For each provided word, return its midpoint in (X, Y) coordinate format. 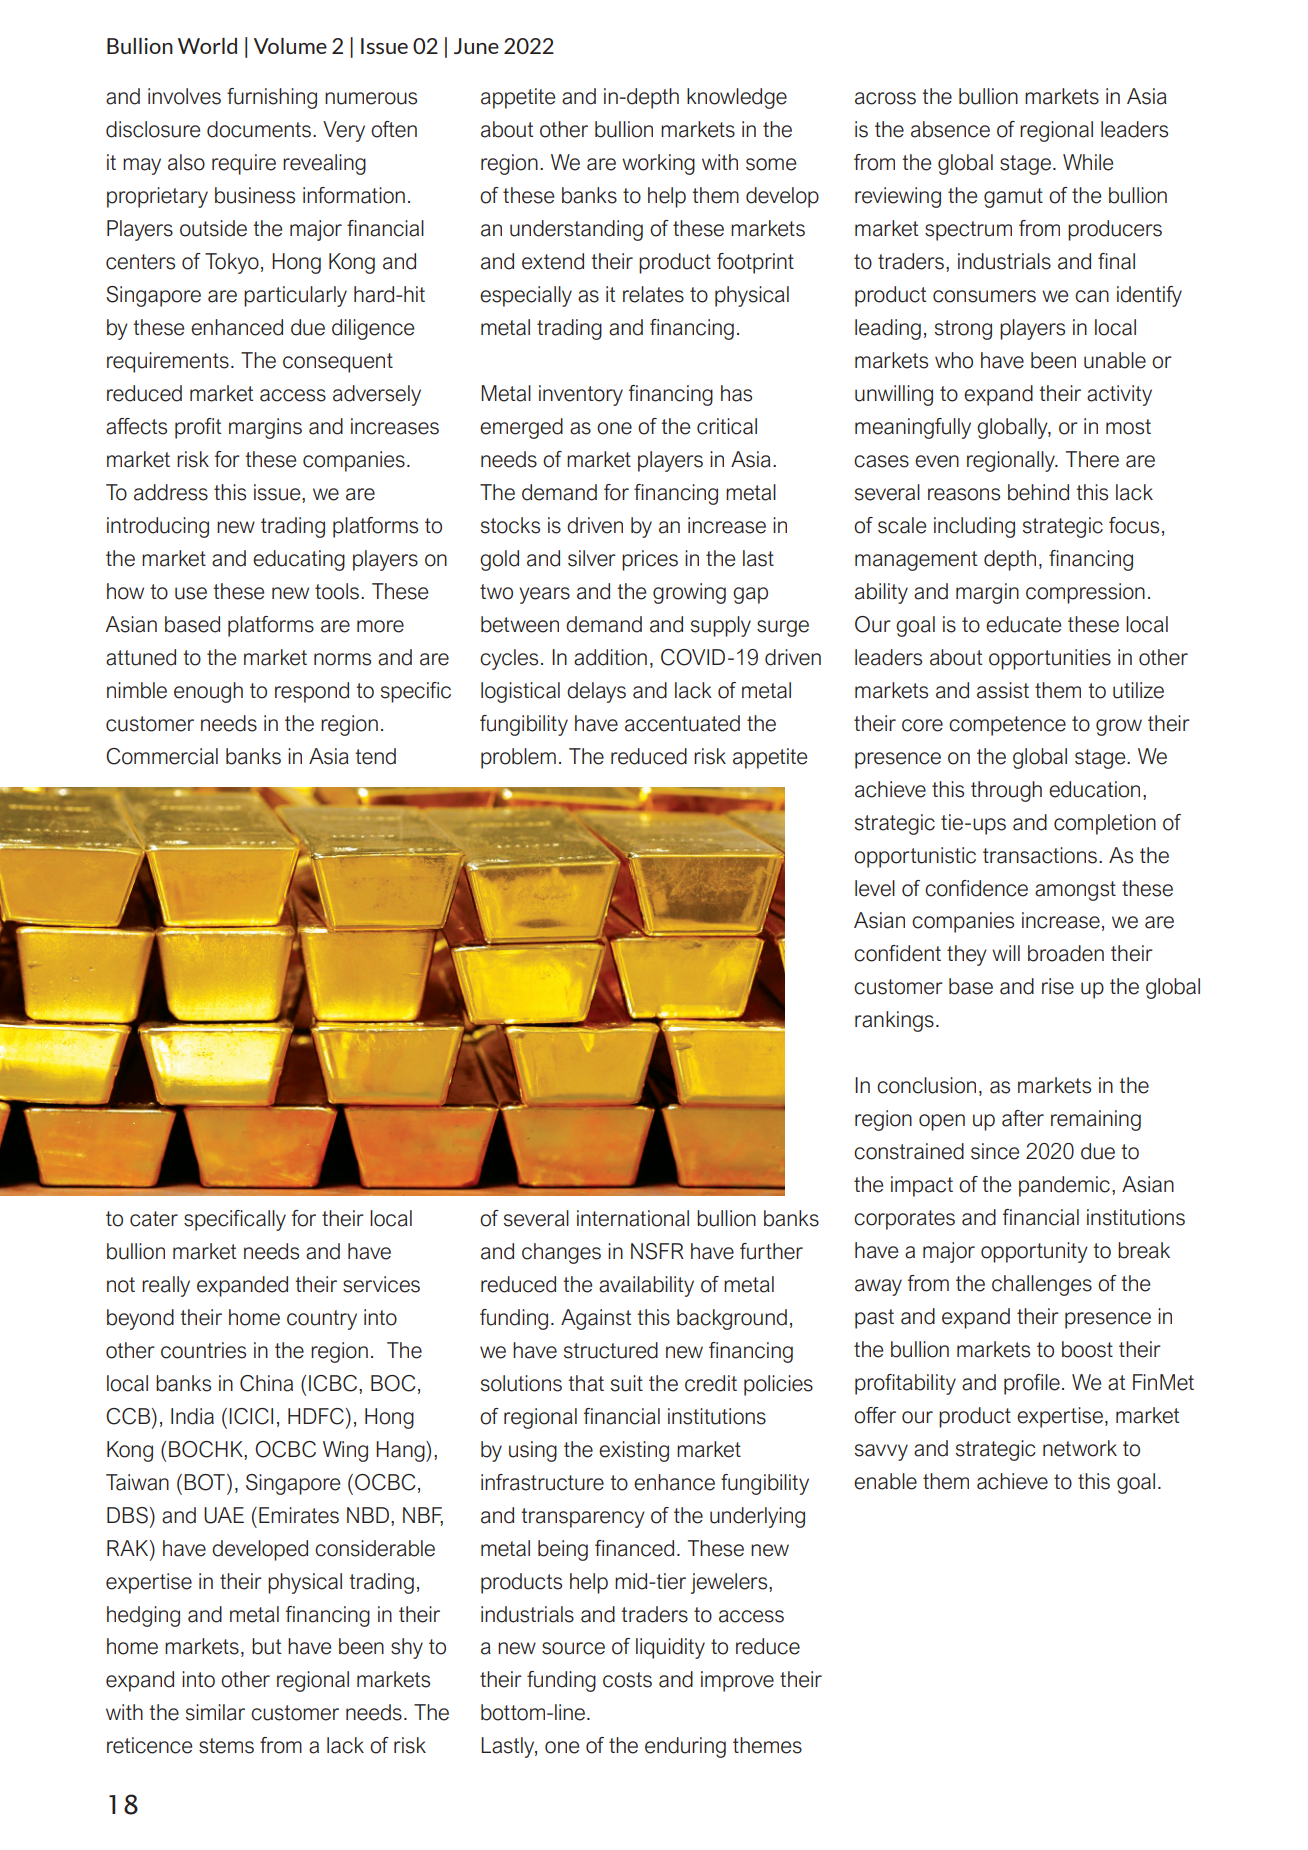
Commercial (162, 756)
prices (650, 560)
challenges (1042, 1285)
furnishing (272, 98)
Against (596, 1319)
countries (203, 1350)
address (171, 492)
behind (1038, 492)
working (658, 164)
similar (215, 1712)
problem (518, 758)
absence (950, 129)
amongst (1075, 891)
